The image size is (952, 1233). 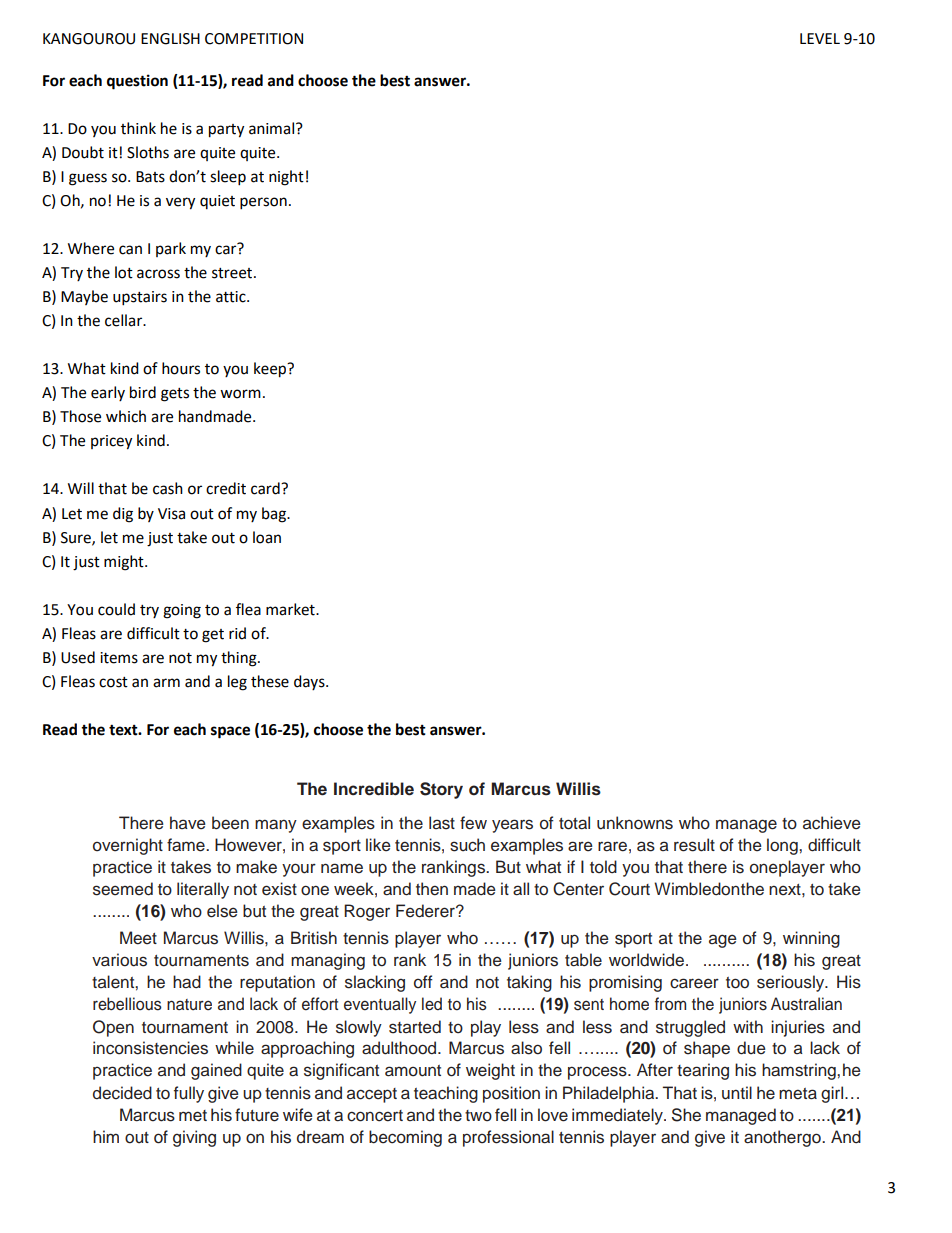 What do you see at coordinates (820, 38) in the screenshot?
I see `LEVEL` at bounding box center [820, 38].
